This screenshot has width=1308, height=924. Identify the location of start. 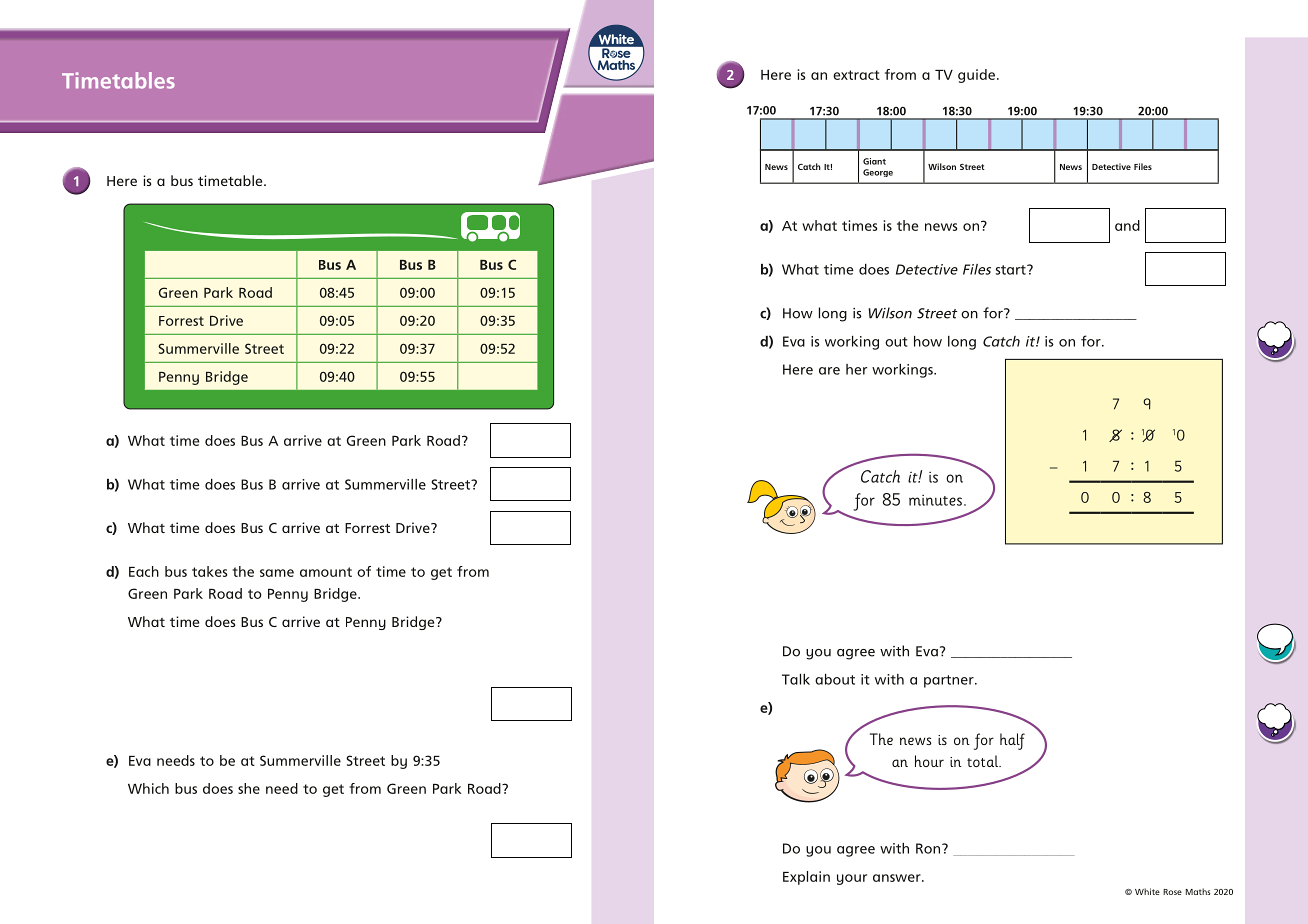
(1012, 270).
